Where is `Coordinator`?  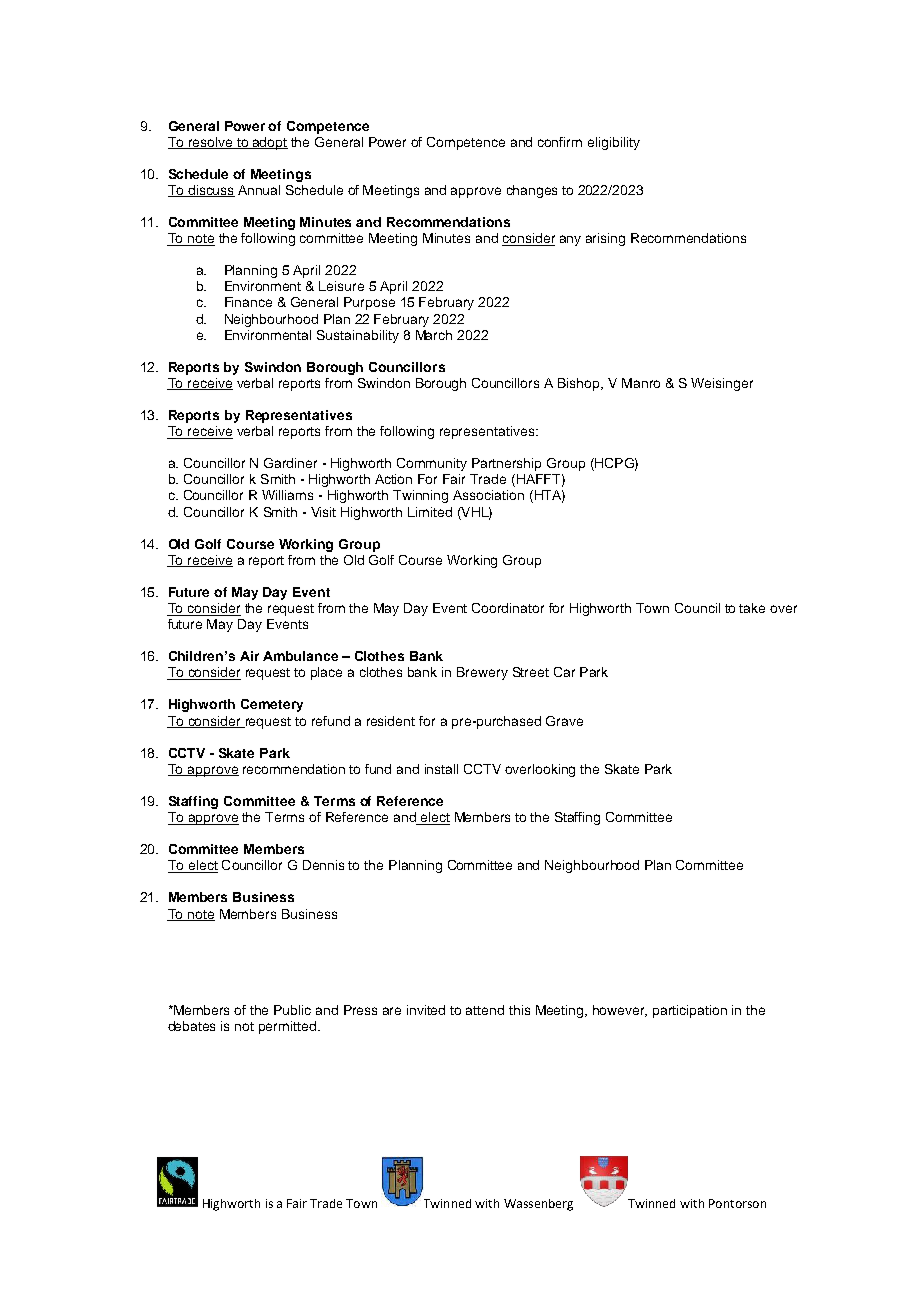 Coordinator is located at coordinates (508, 608).
